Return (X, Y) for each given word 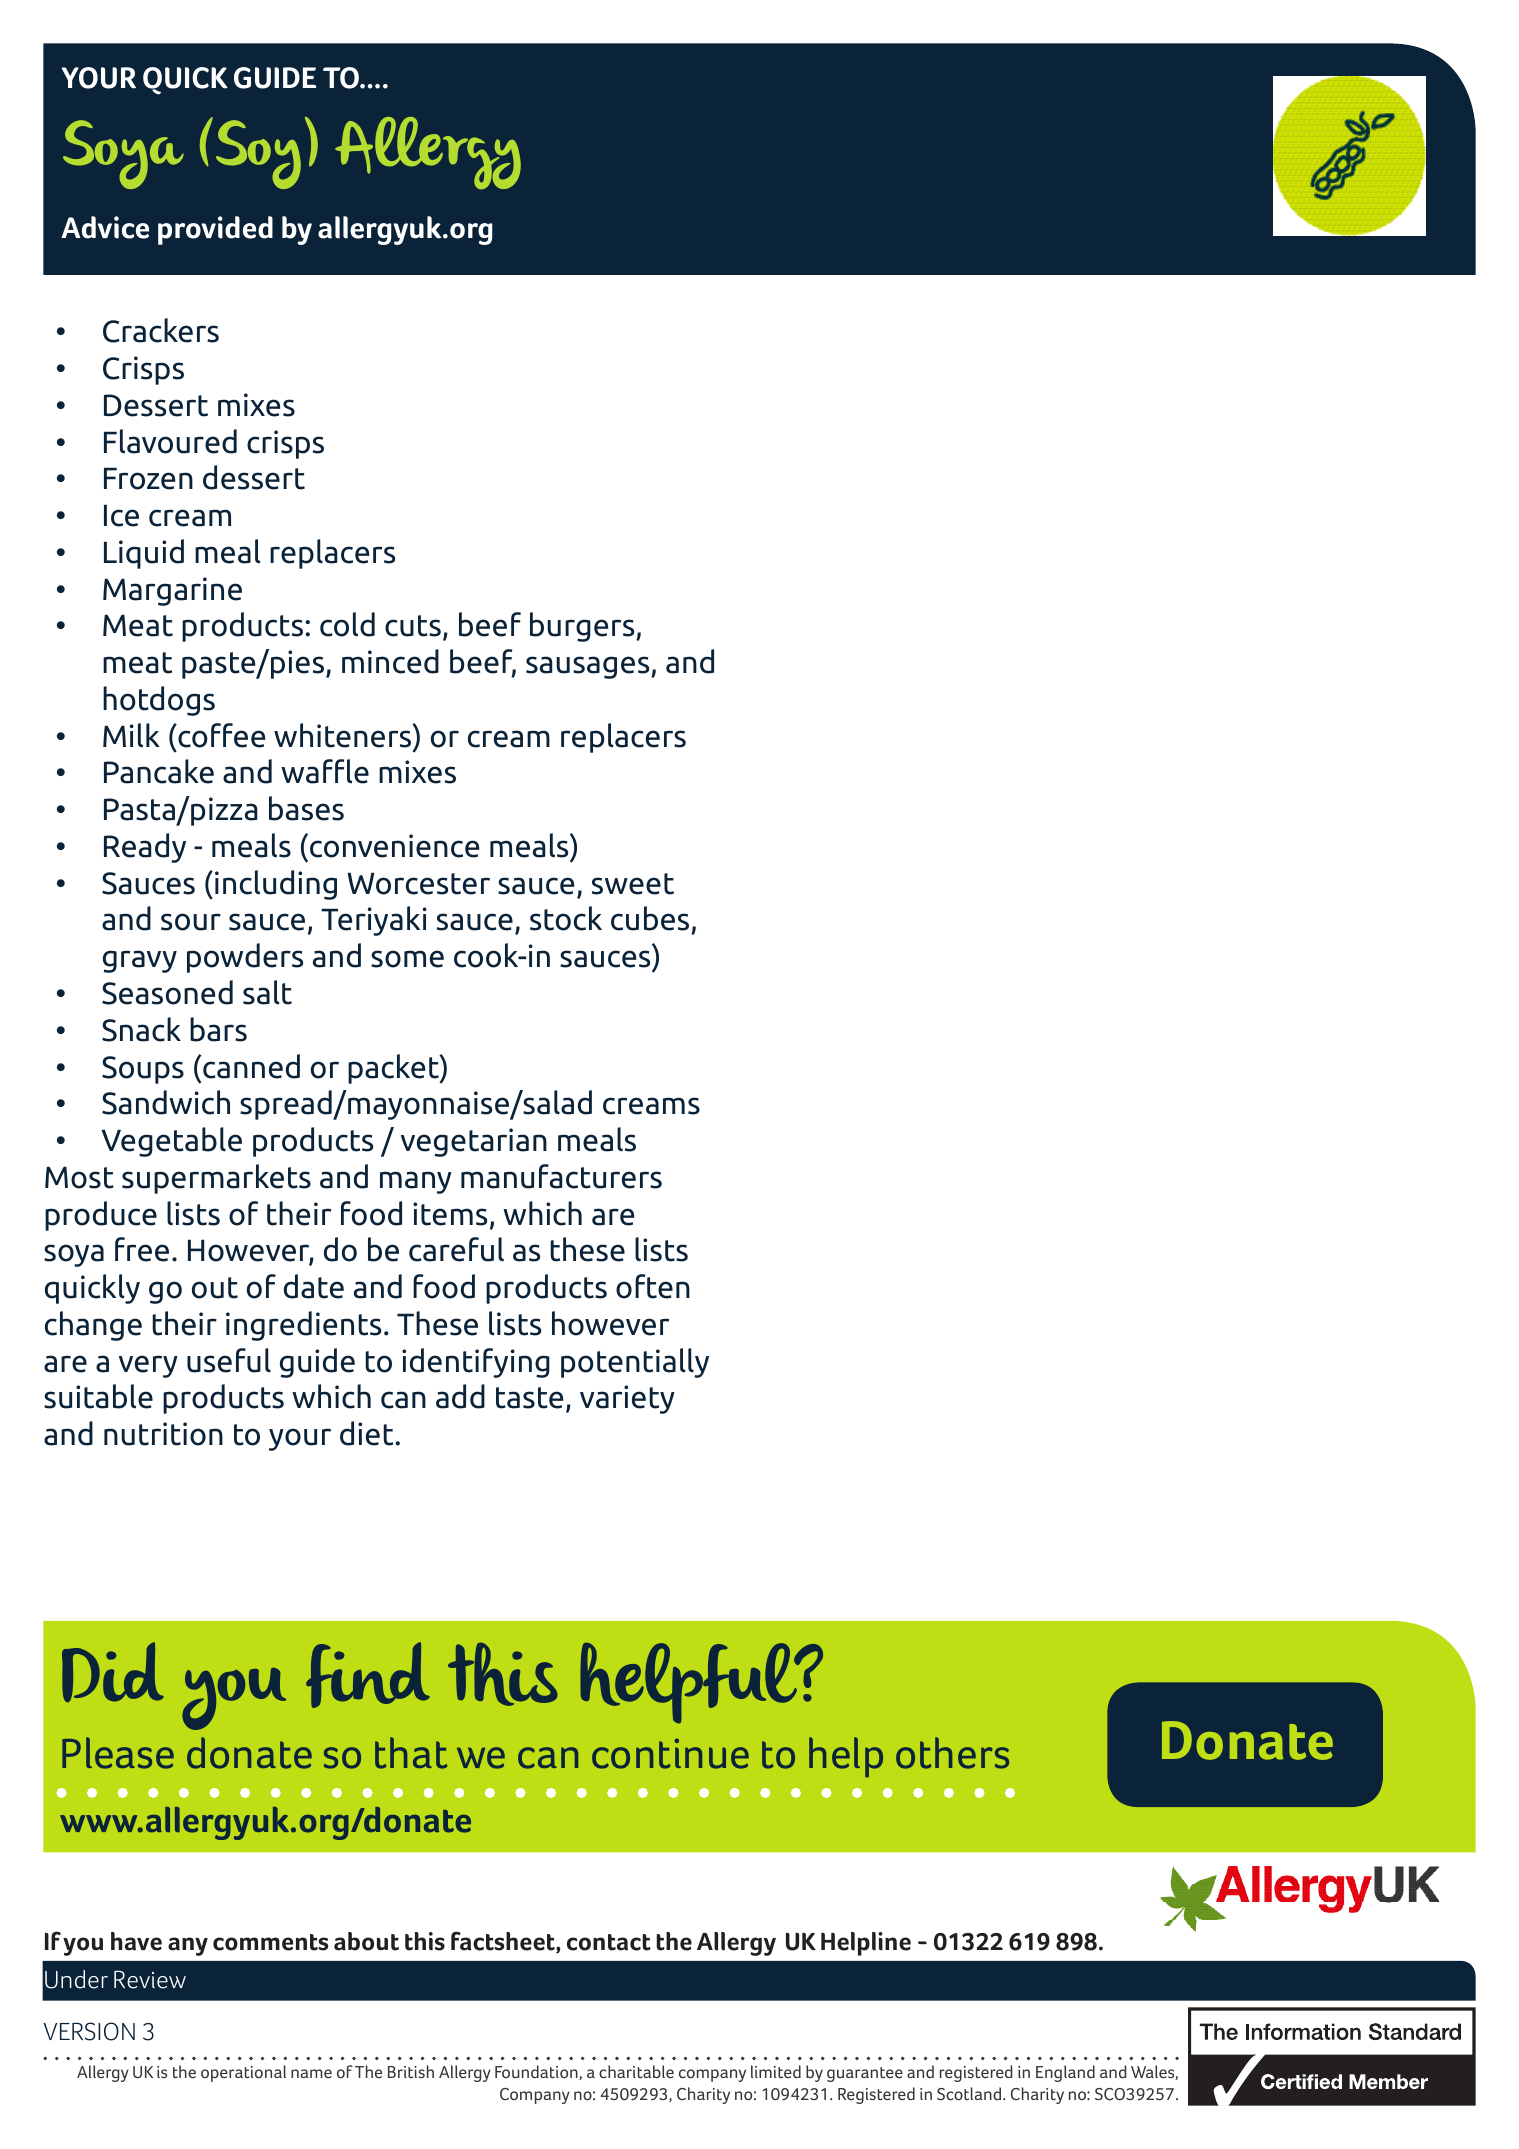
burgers (583, 627)
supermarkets (216, 1179)
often (653, 1286)
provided (215, 230)
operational (243, 2073)
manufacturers (561, 1176)
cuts (413, 626)
